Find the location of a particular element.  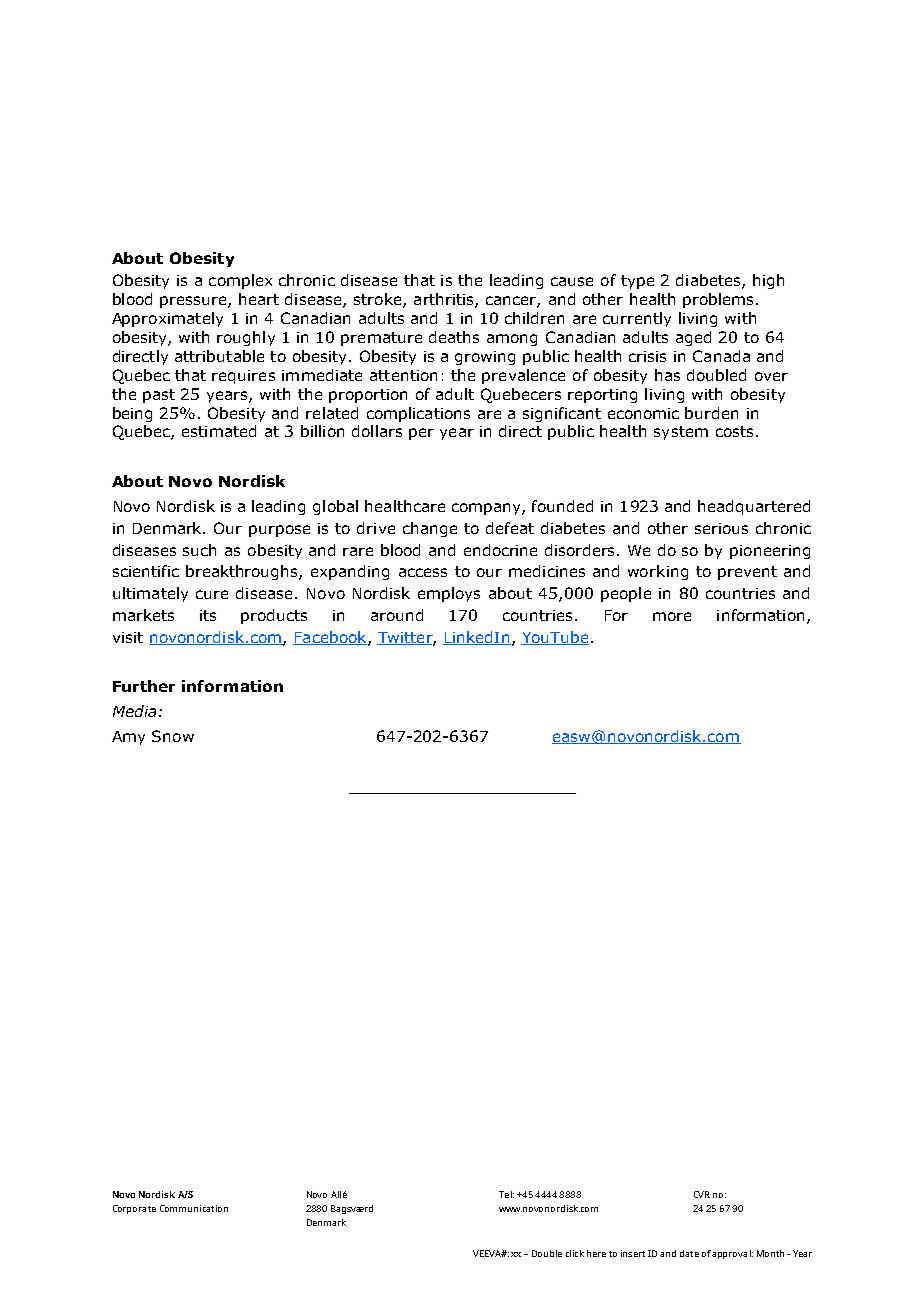

Facebook is located at coordinates (331, 638).
